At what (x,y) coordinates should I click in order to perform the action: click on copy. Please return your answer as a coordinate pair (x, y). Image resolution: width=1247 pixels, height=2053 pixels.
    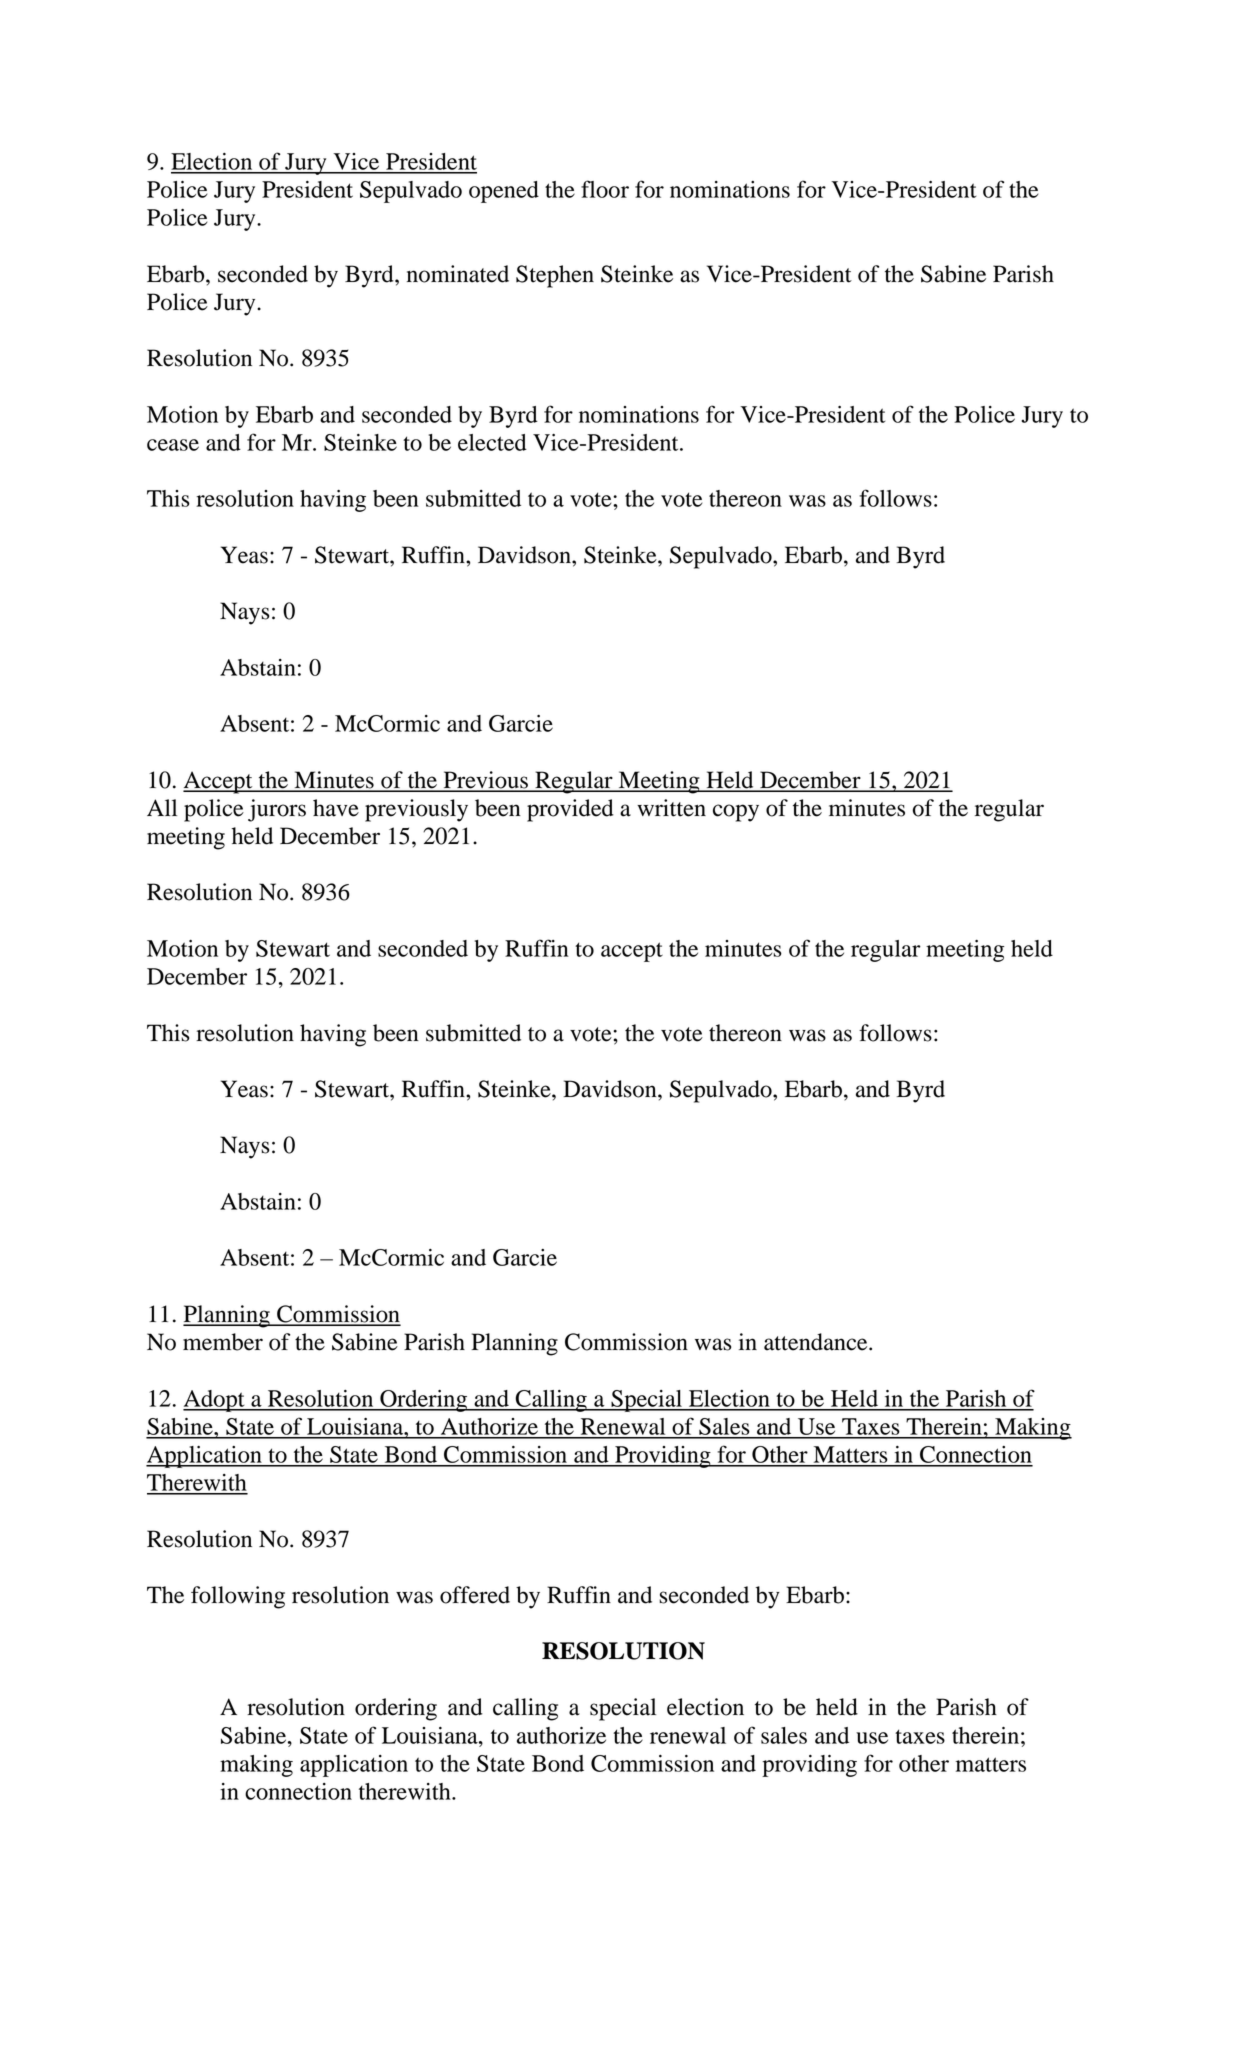
    Looking at the image, I should click on (736, 813).
